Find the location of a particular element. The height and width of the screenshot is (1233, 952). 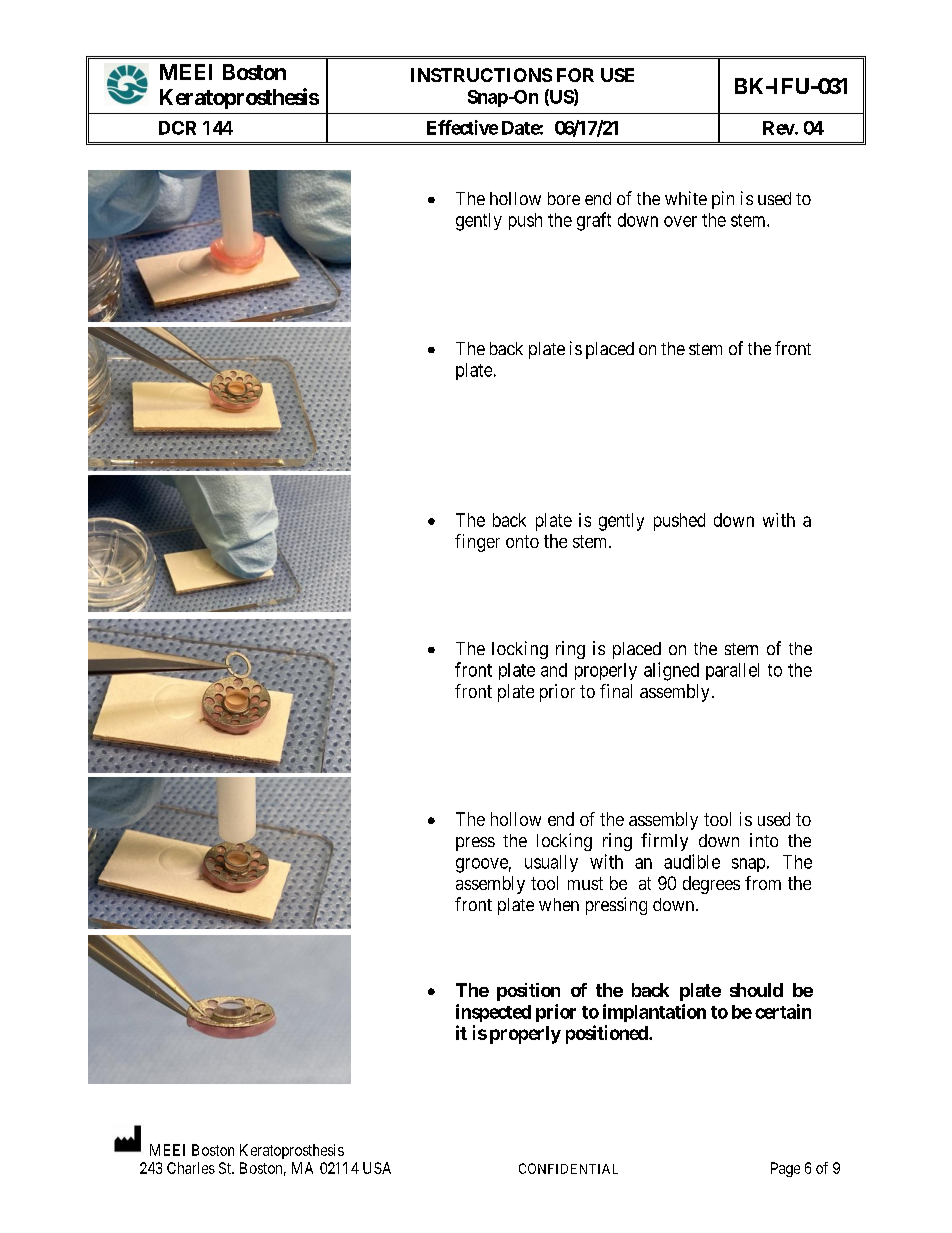

usually is located at coordinates (551, 863).
